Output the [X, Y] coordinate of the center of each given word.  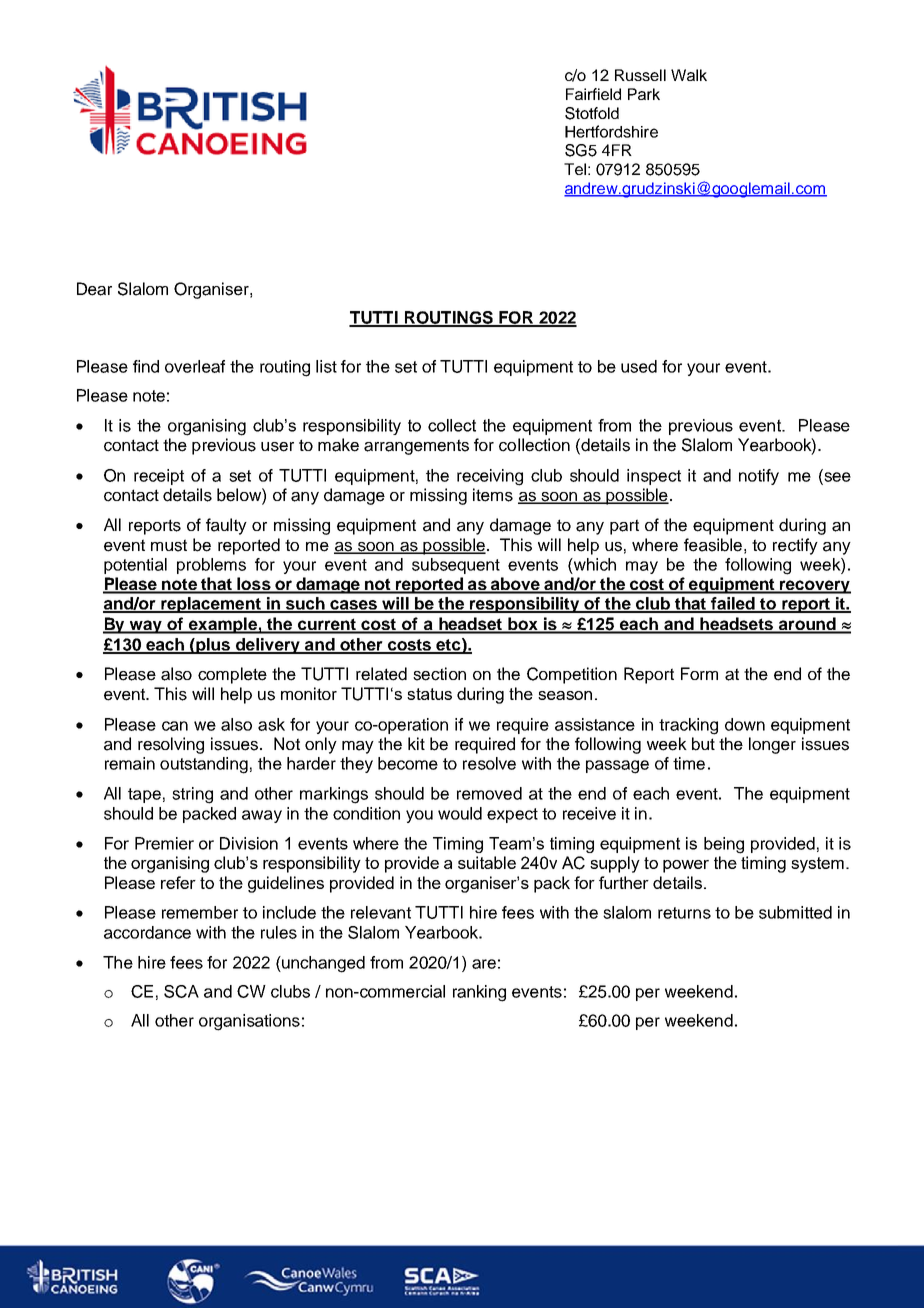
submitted [795, 912]
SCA [181, 991]
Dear [94, 289]
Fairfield [593, 94]
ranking [479, 993]
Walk [689, 75]
